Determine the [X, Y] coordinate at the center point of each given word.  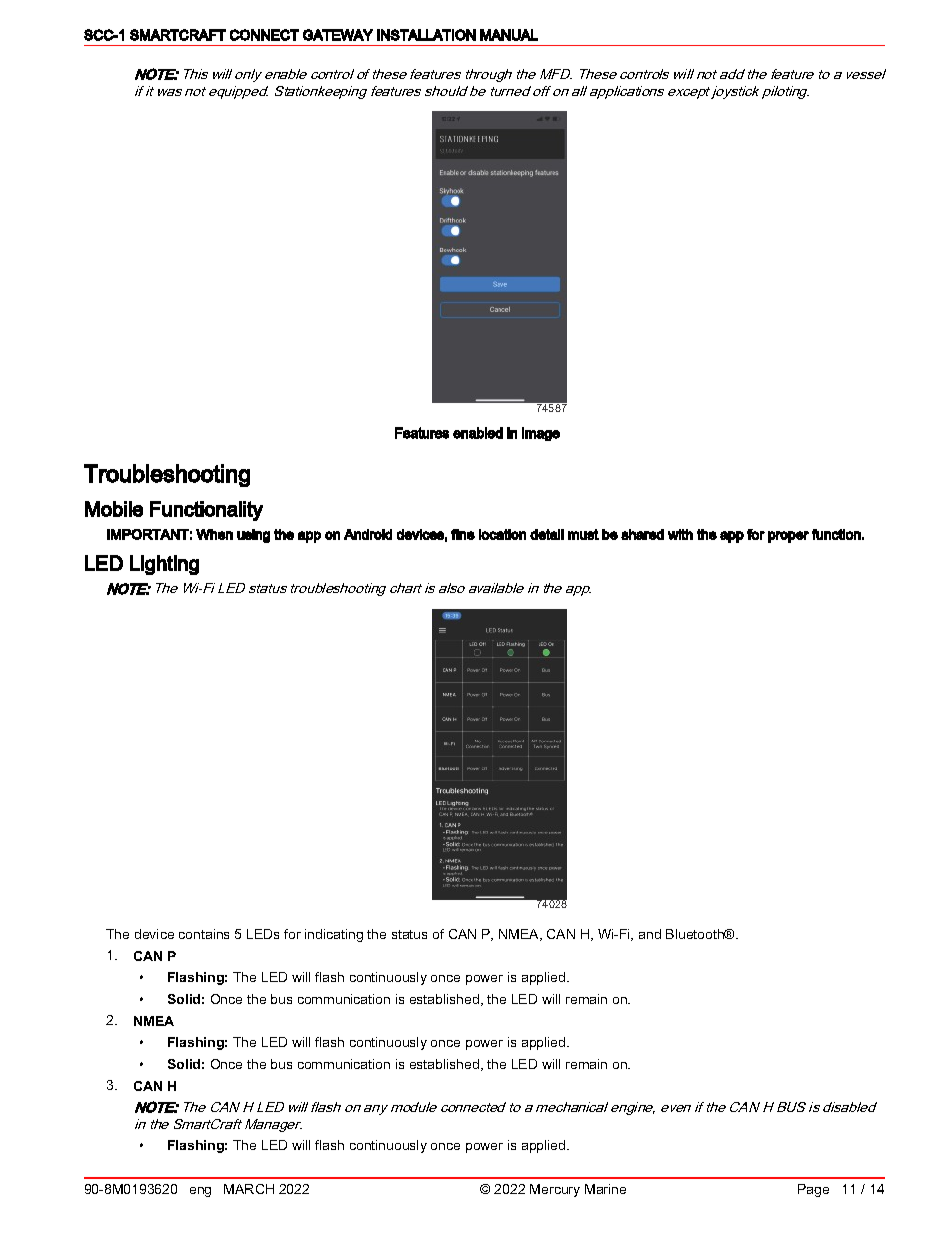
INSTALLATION [426, 35]
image [541, 434]
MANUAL [509, 35]
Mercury [555, 1190]
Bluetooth [696, 934]
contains [204, 934]
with [680, 534]
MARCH [249, 1189]
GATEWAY [338, 35]
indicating [334, 935]
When [214, 534]
